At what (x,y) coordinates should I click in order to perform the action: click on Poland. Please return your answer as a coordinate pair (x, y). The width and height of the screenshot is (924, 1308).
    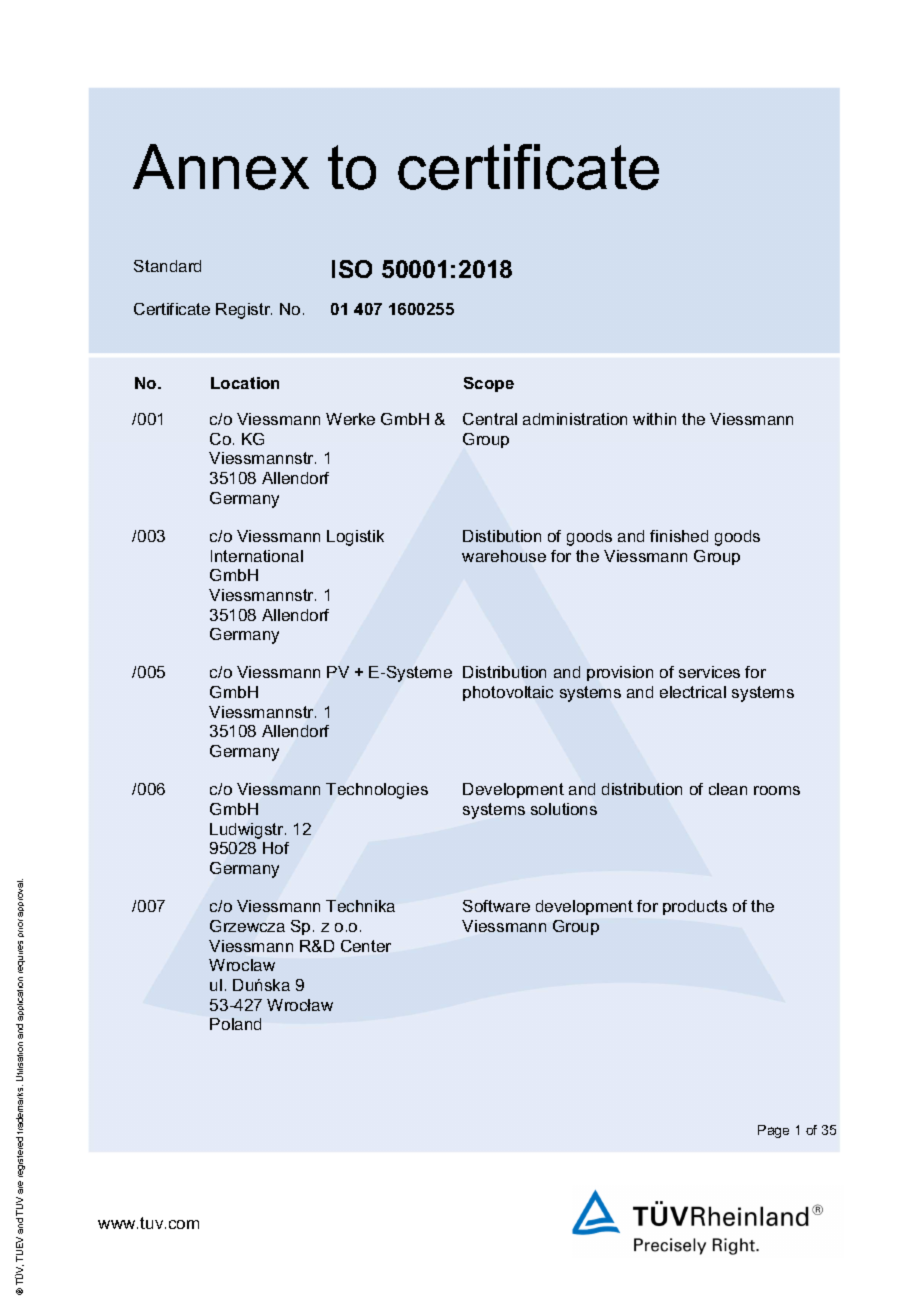
    Looking at the image, I should click on (235, 1024).
